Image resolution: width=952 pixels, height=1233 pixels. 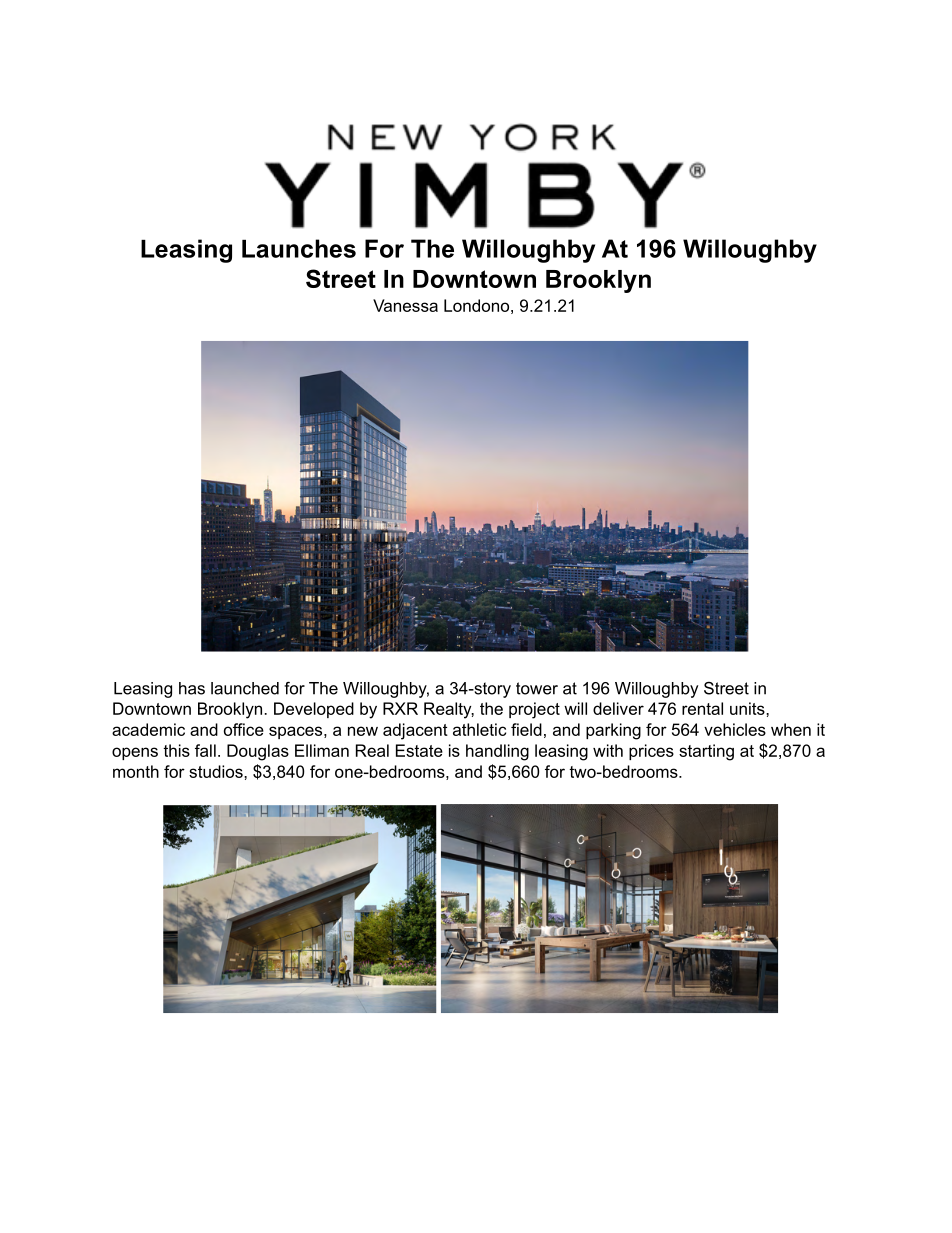 I want to click on office, so click(x=244, y=729).
